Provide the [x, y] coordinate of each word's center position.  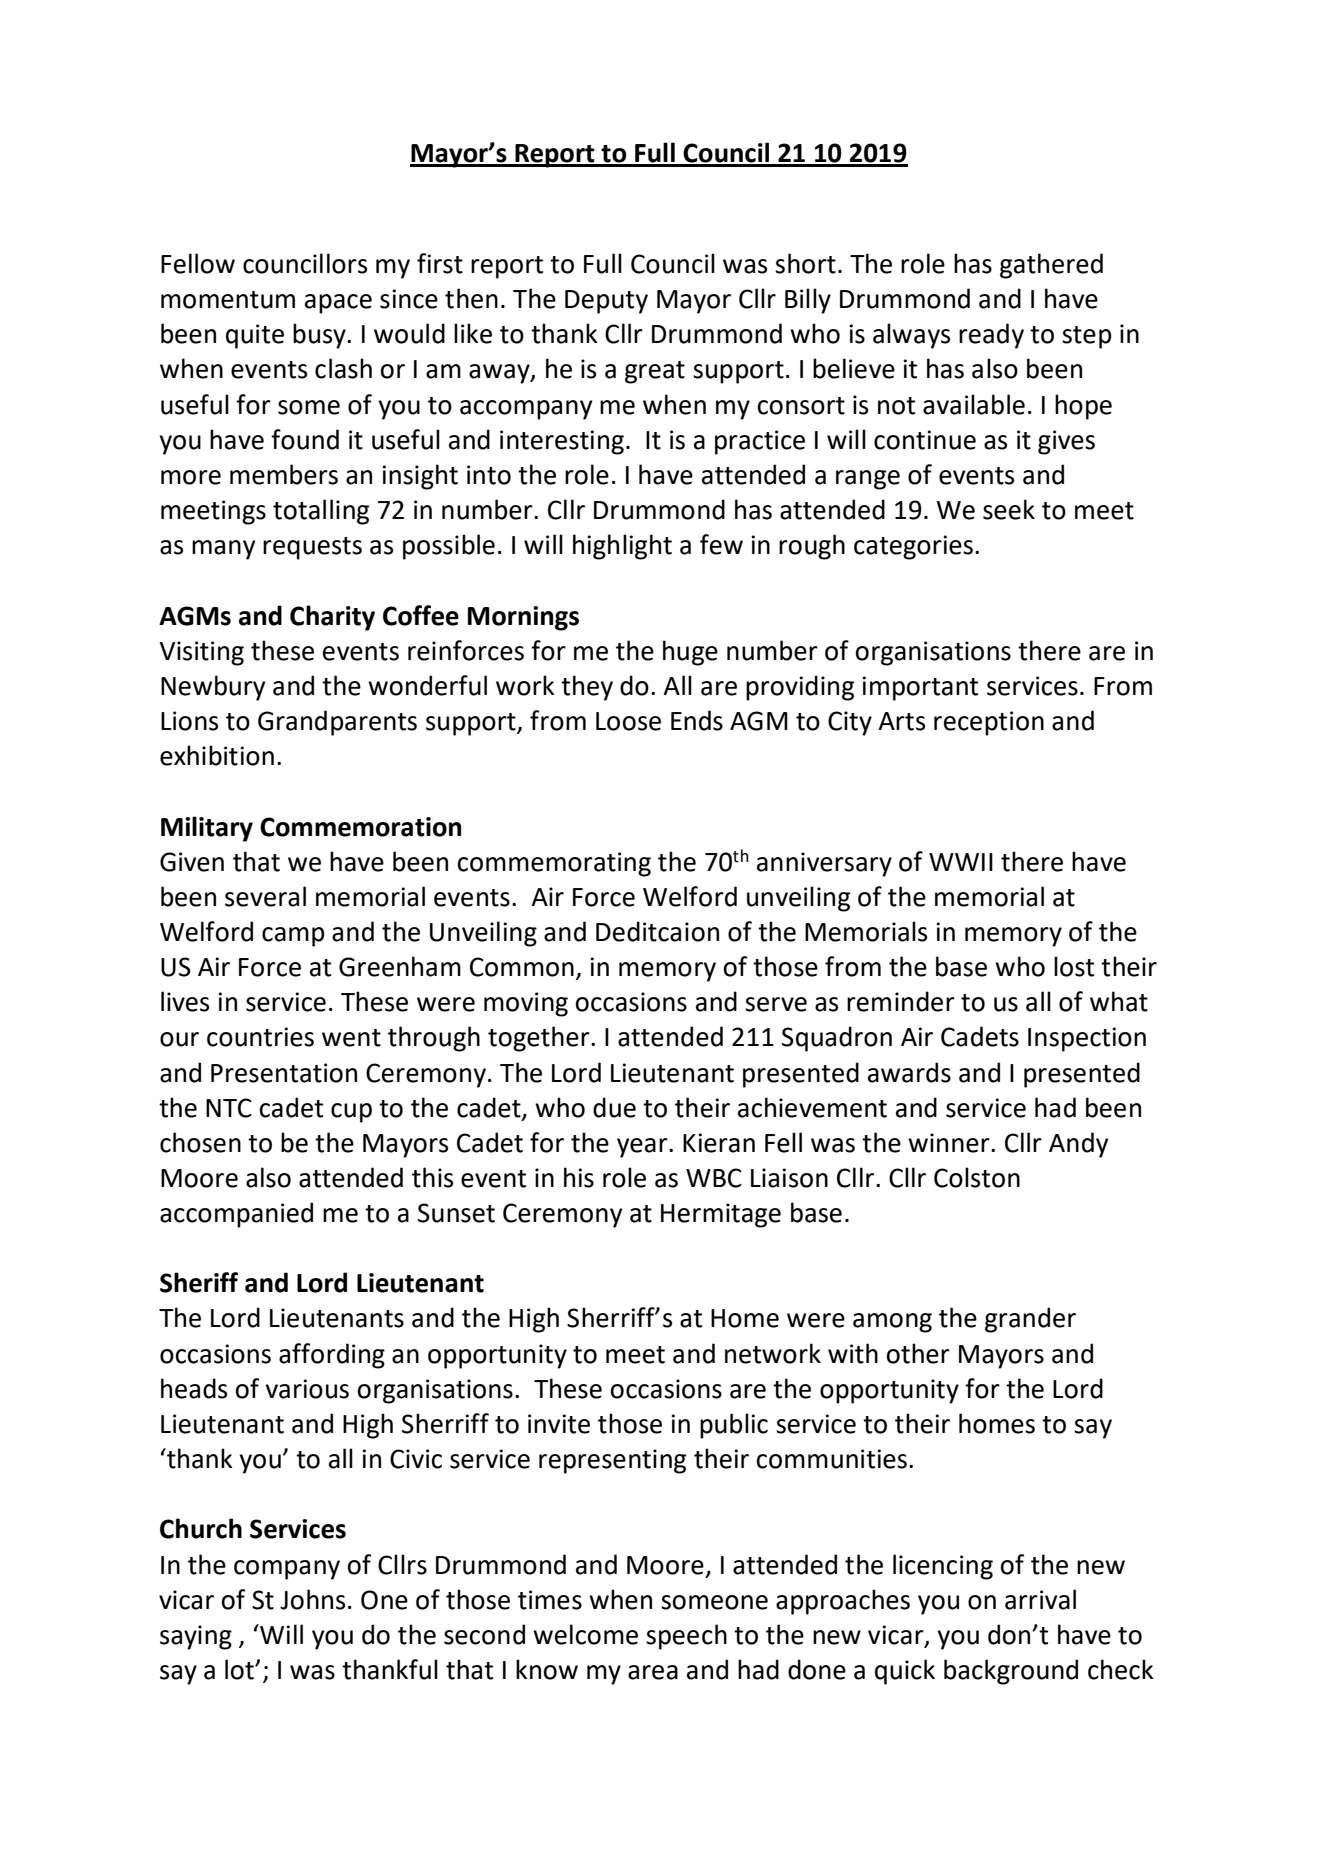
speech [686, 1637]
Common [522, 967]
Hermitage [721, 1215]
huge [690, 653]
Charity [332, 618]
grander [1030, 1320]
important [920, 688]
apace [338, 304]
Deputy [606, 302]
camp [293, 937]
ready [991, 336]
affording [332, 1356]
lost [1074, 966]
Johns [312, 1599]
